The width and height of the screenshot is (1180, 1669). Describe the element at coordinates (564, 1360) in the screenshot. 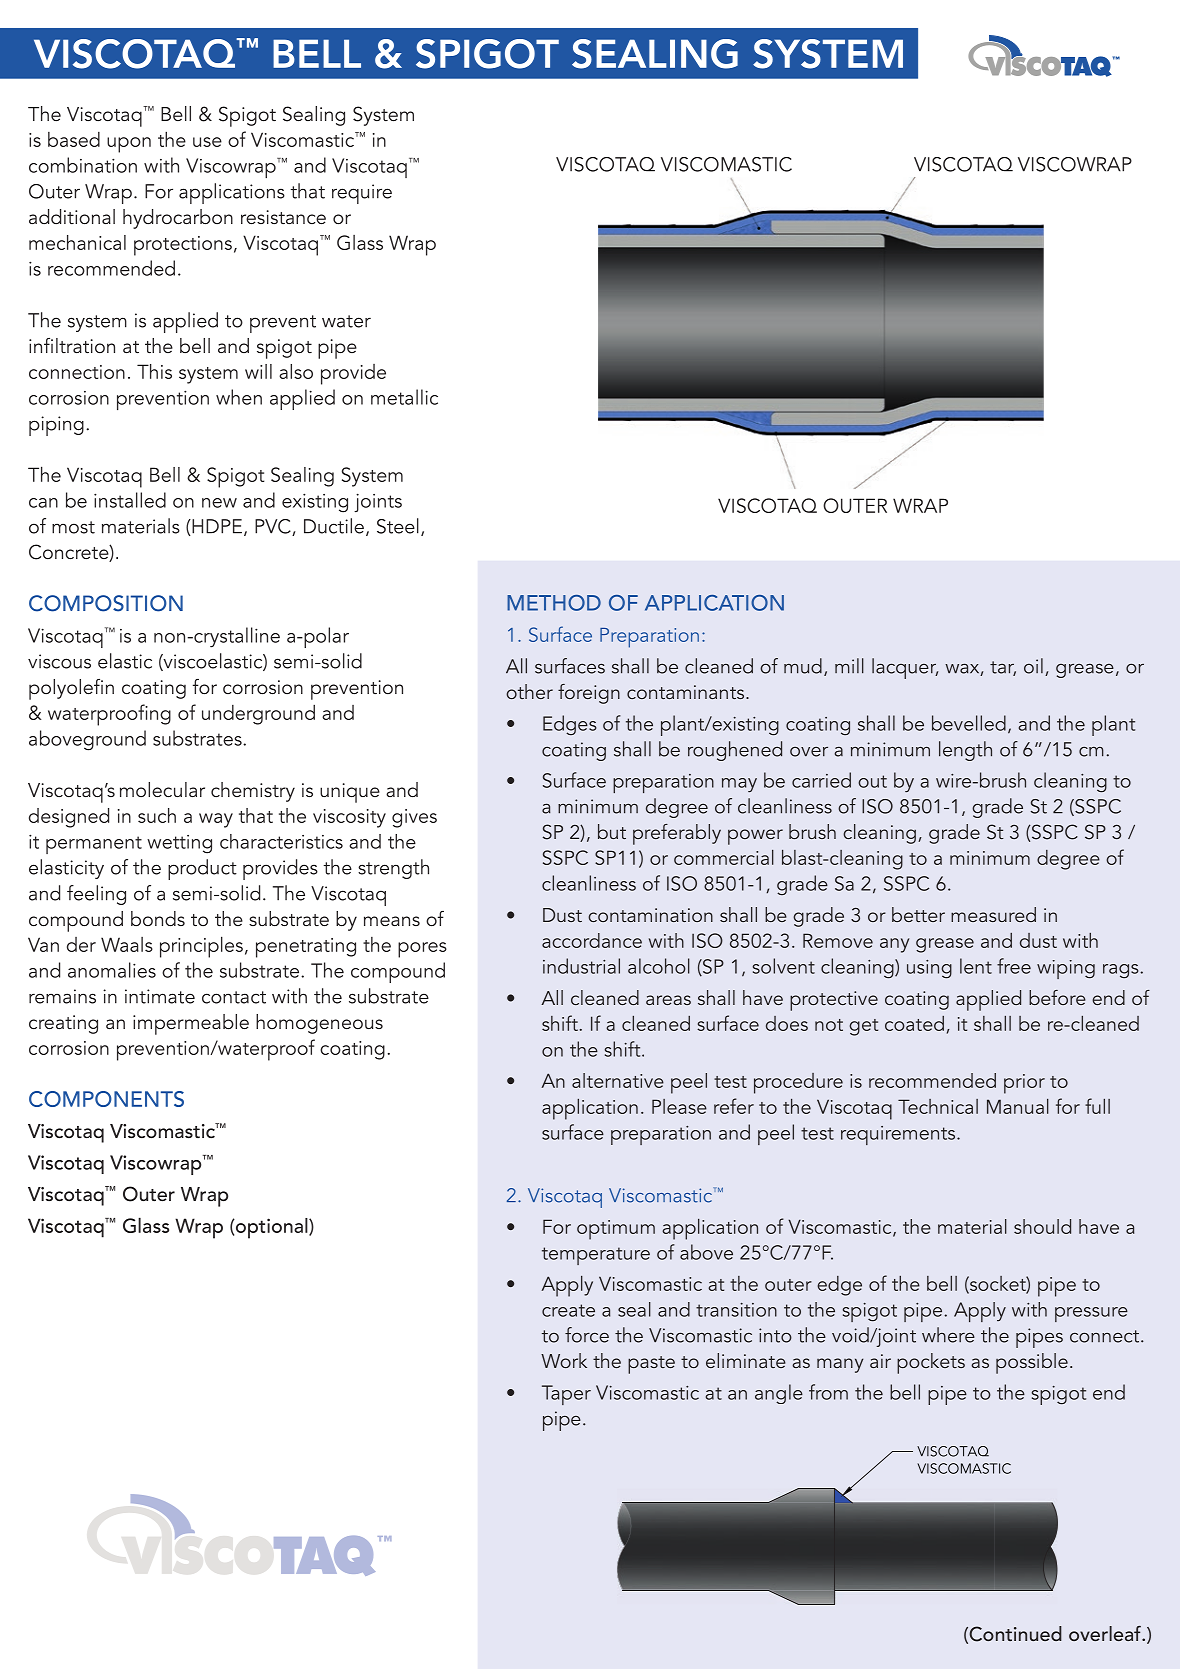

I see `Work` at that location.
